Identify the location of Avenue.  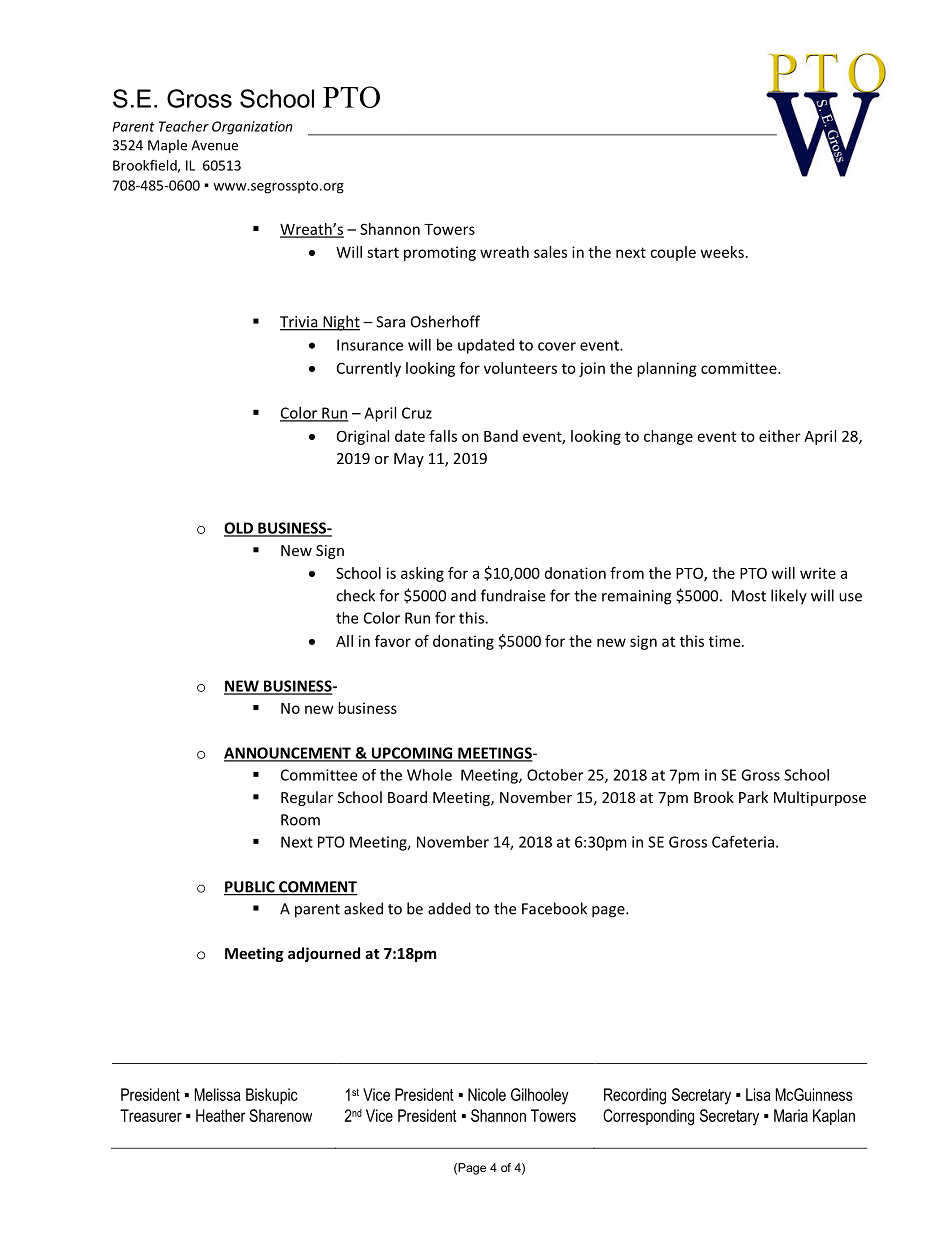
(214, 145).
